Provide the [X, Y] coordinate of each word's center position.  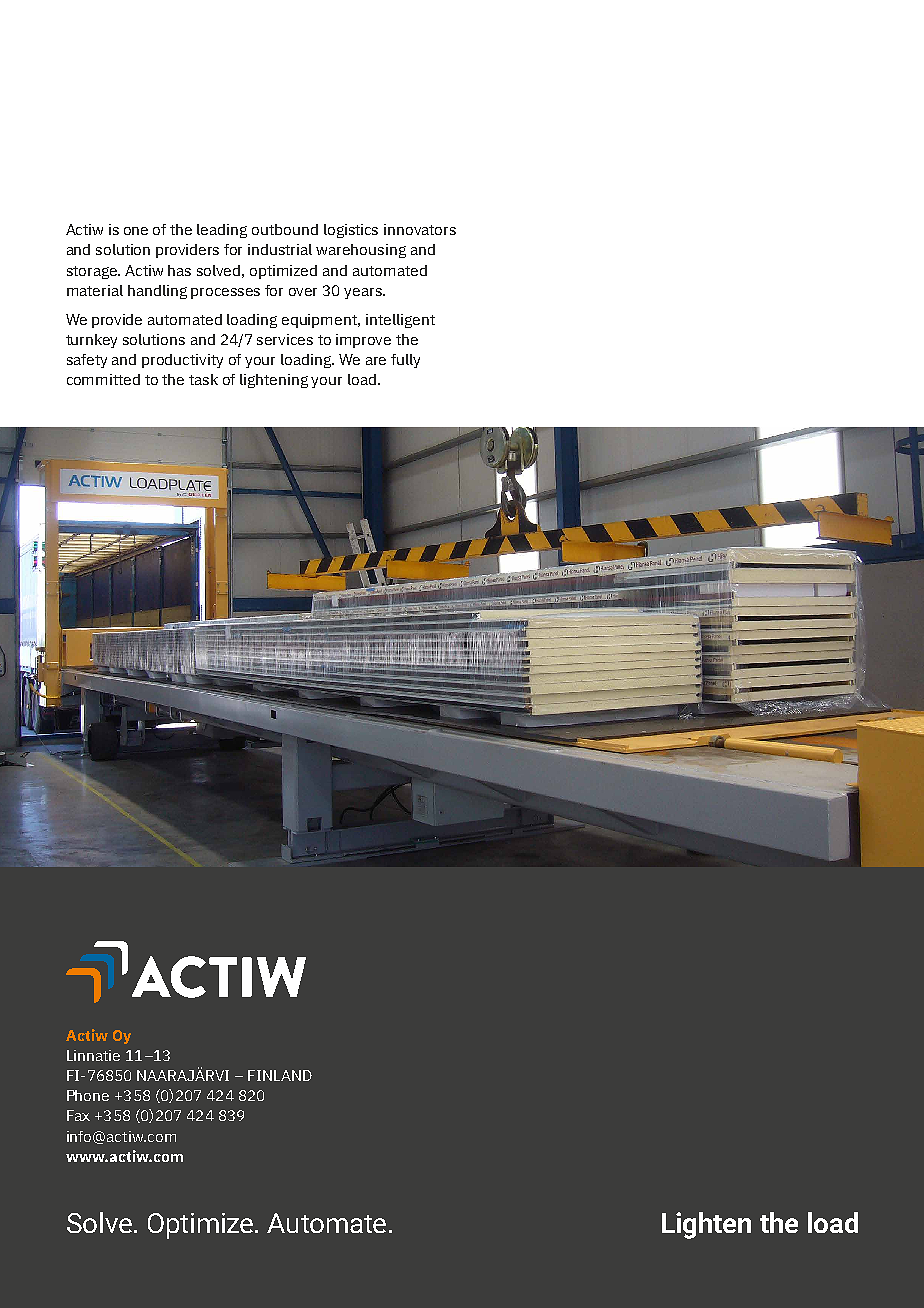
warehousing [361, 251]
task [203, 379]
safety [87, 361]
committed [103, 379]
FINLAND [280, 1075]
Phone [88, 1095]
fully [405, 361]
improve [363, 341]
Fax [78, 1115]
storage [93, 272]
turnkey [91, 341]
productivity [182, 361]
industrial [280, 249]
